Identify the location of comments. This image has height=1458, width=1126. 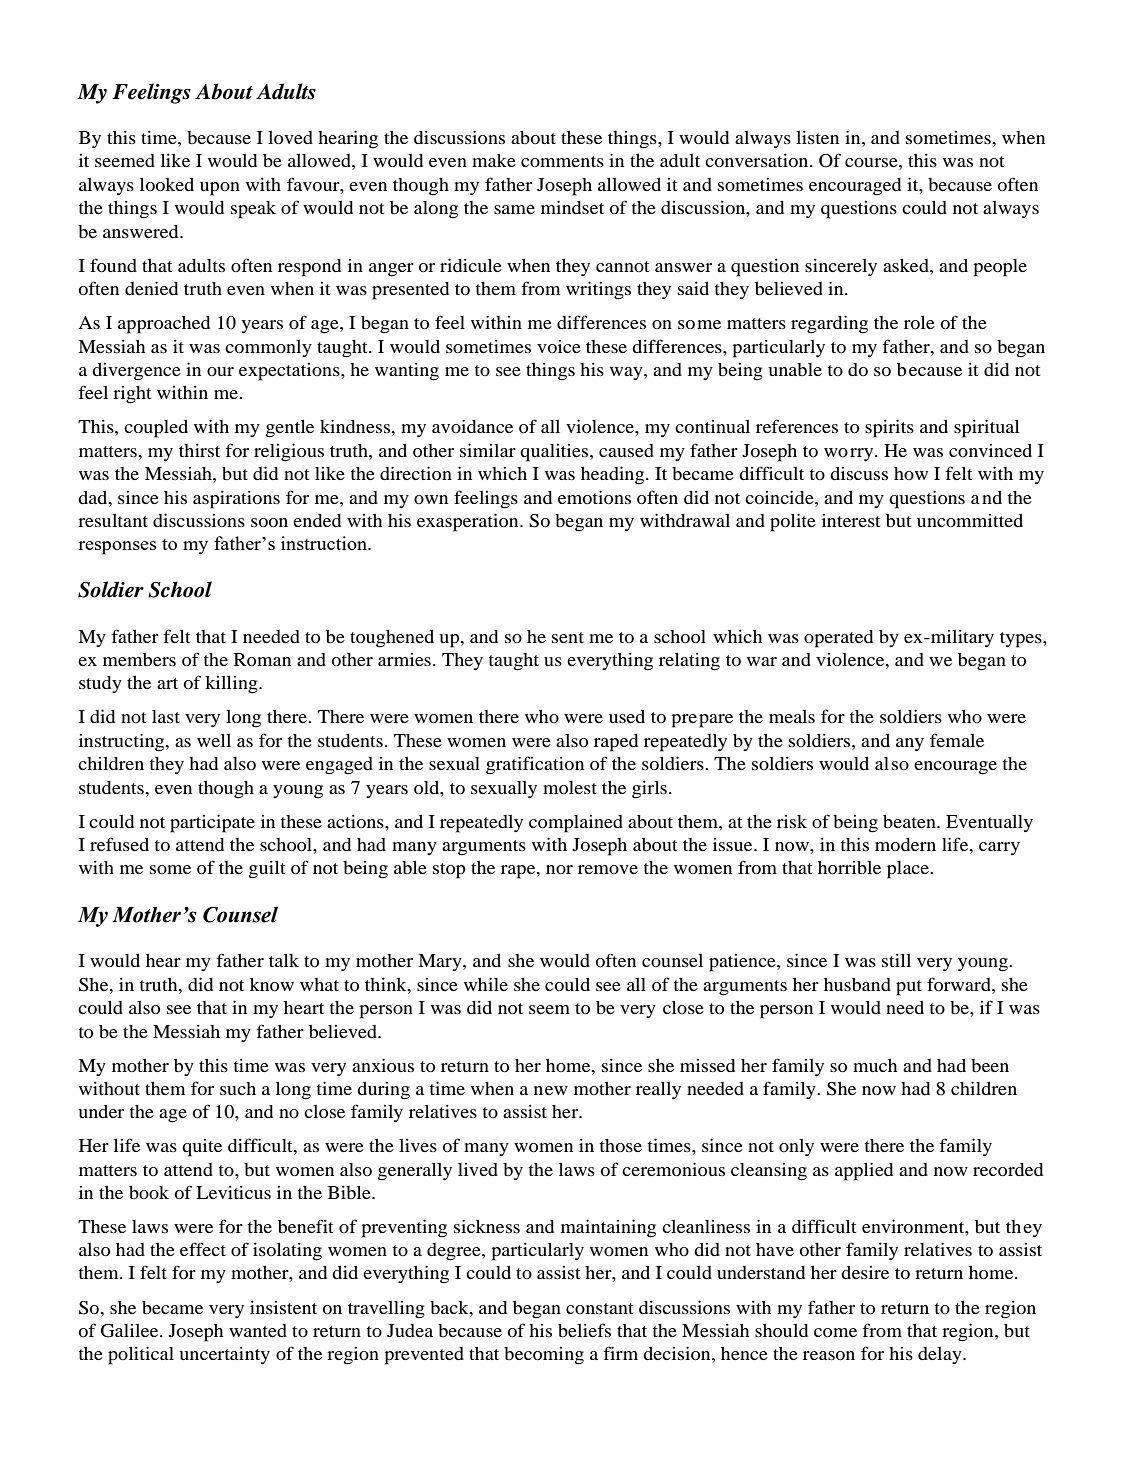
(562, 161).
